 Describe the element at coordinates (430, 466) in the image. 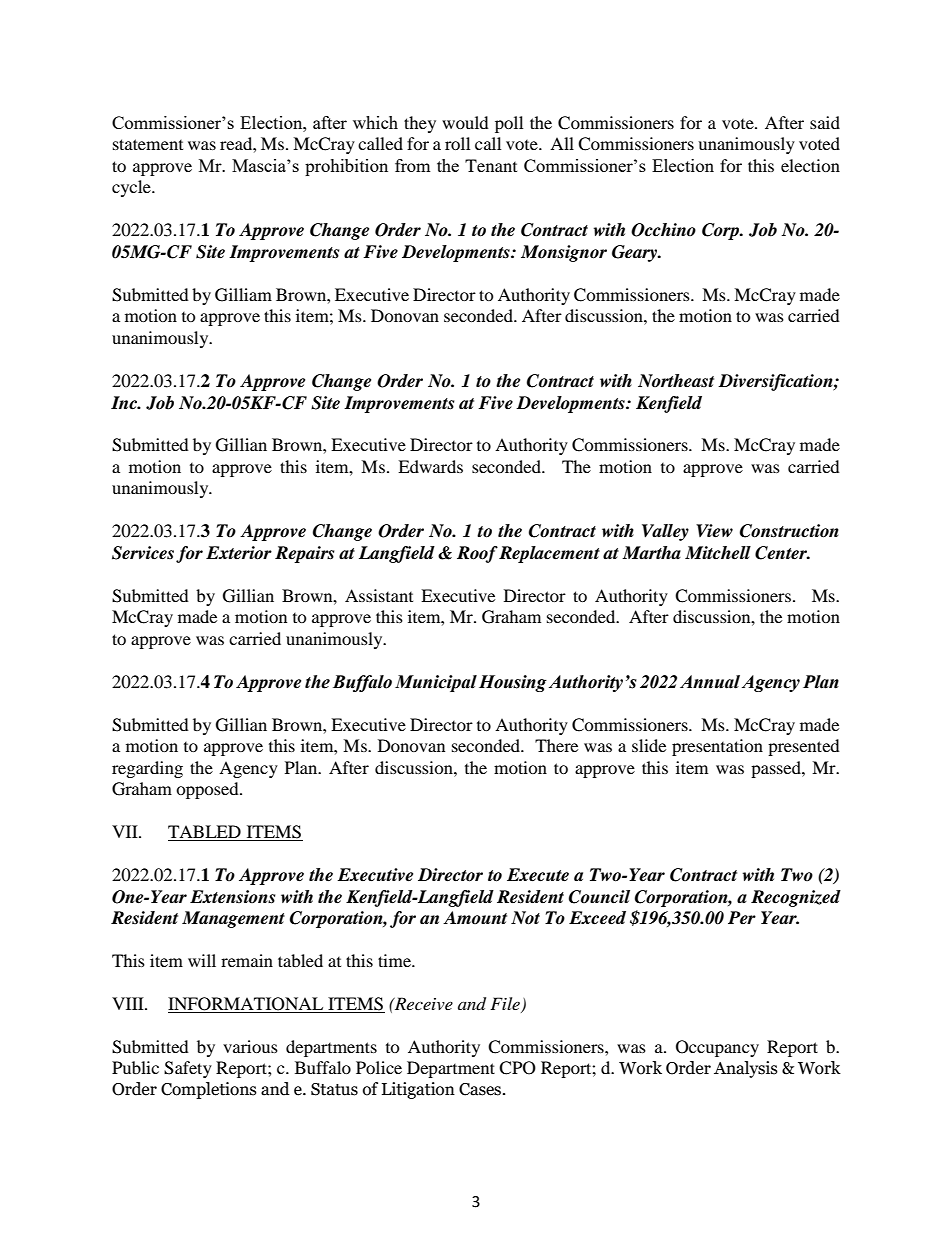

I see `Edwards` at that location.
